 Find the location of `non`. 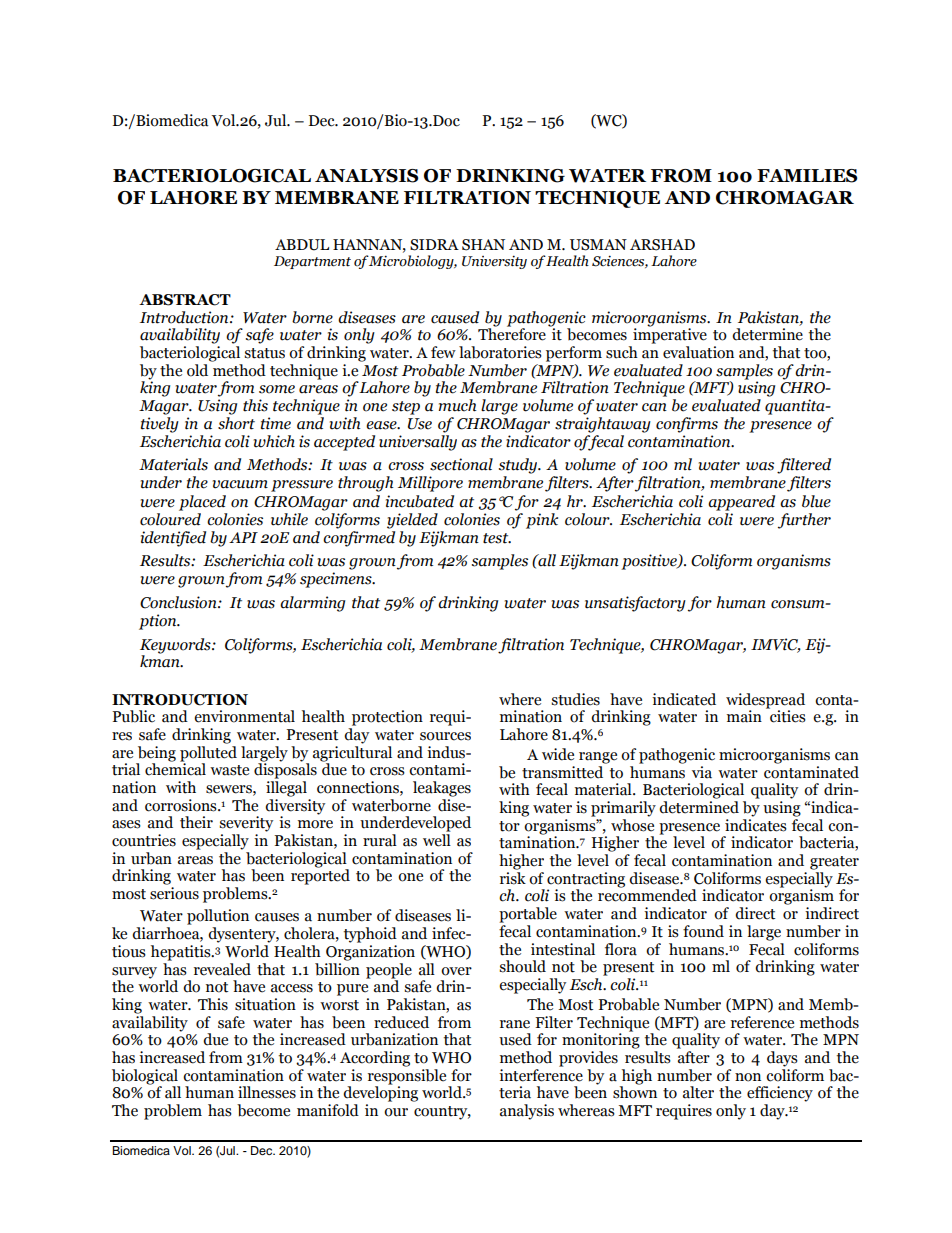

non is located at coordinates (748, 1077).
